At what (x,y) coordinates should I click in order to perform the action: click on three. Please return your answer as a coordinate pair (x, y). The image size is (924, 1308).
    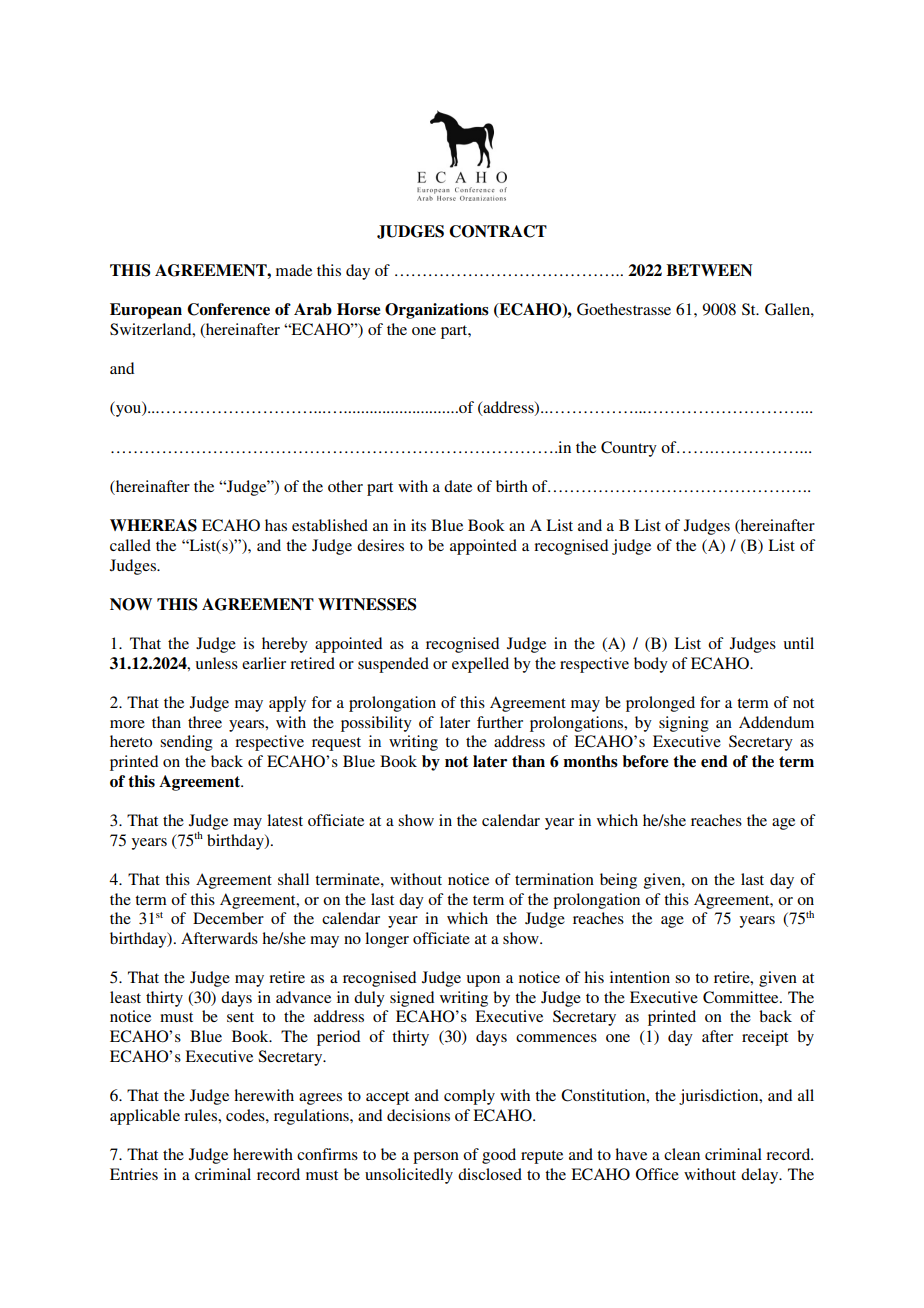
    Looking at the image, I should click on (205, 722).
